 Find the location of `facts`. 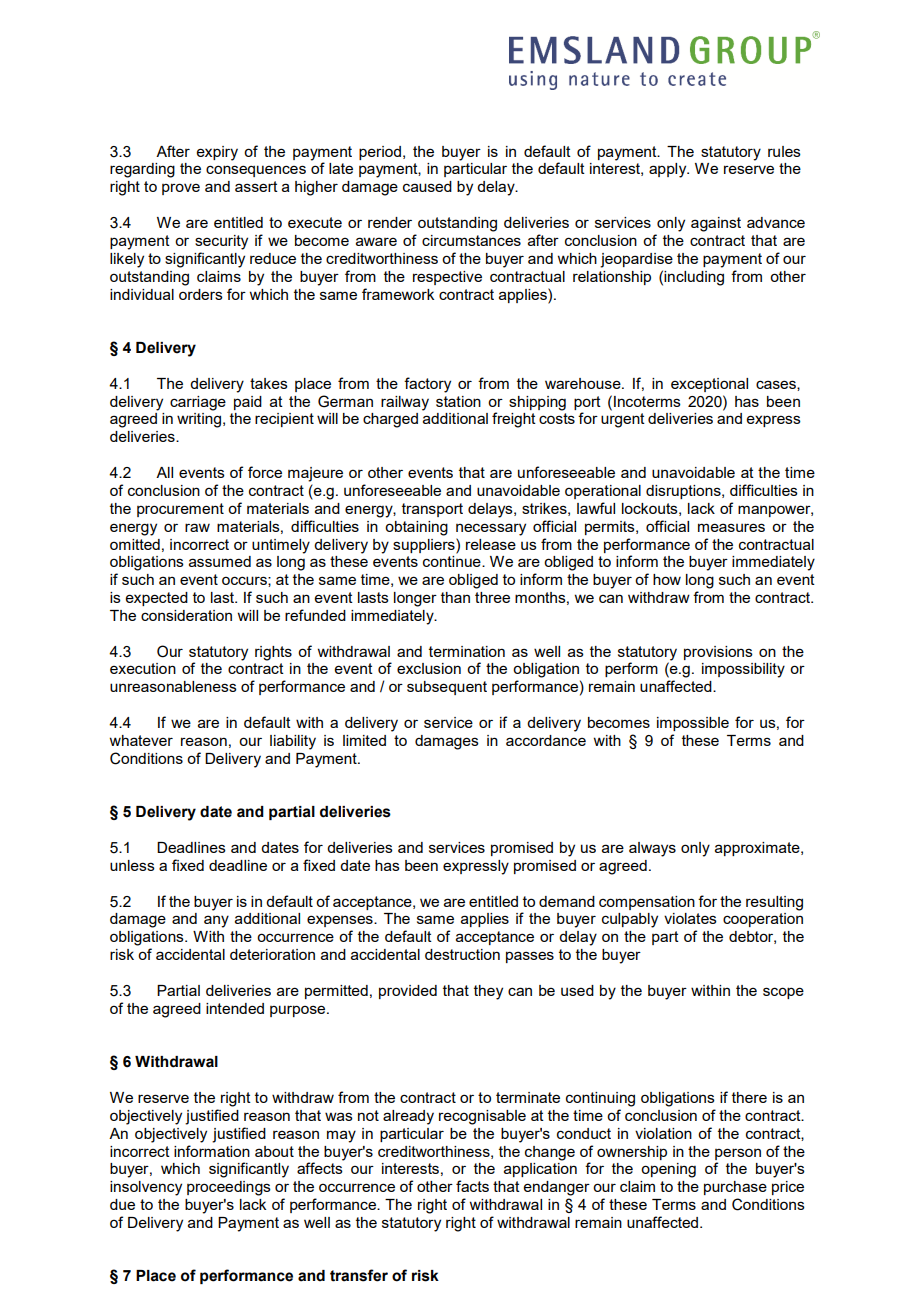

facts is located at coordinates (472, 1186).
